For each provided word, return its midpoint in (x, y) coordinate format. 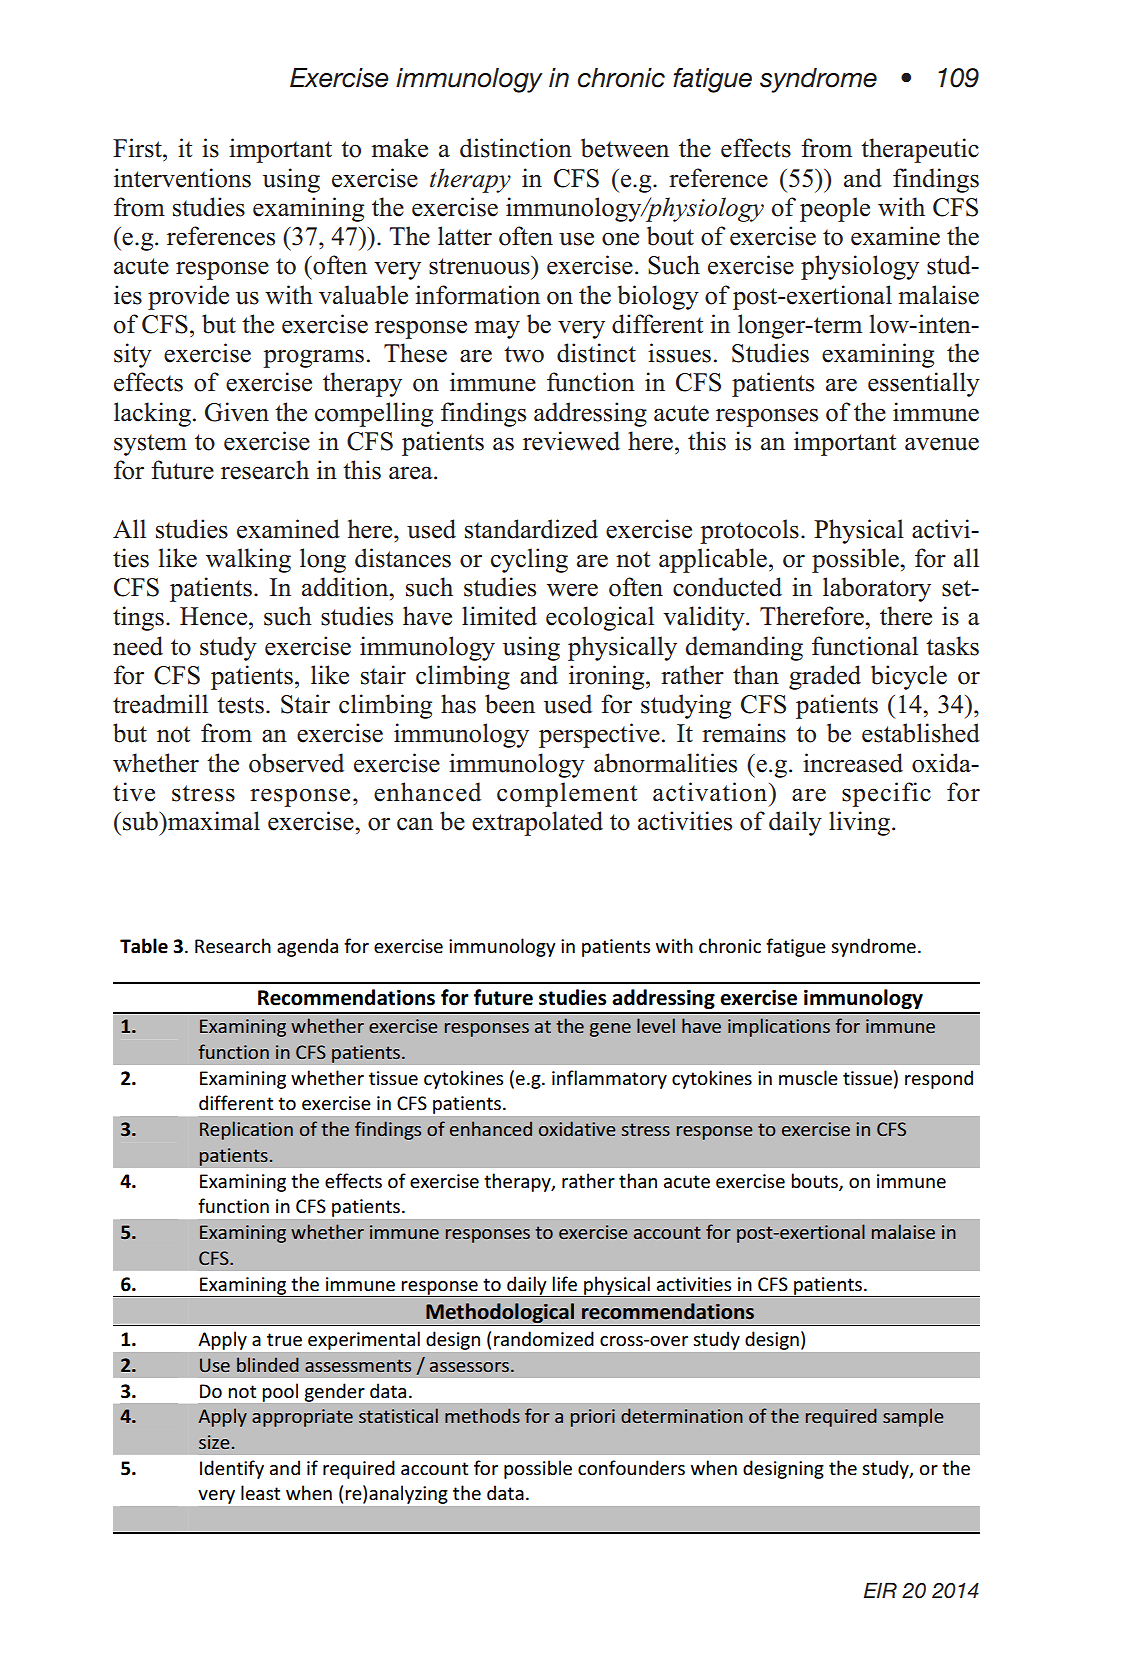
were (572, 590)
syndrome (818, 80)
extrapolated (537, 823)
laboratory (877, 589)
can (415, 824)
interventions (182, 178)
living (859, 823)
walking (248, 560)
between (625, 148)
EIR (880, 1590)
